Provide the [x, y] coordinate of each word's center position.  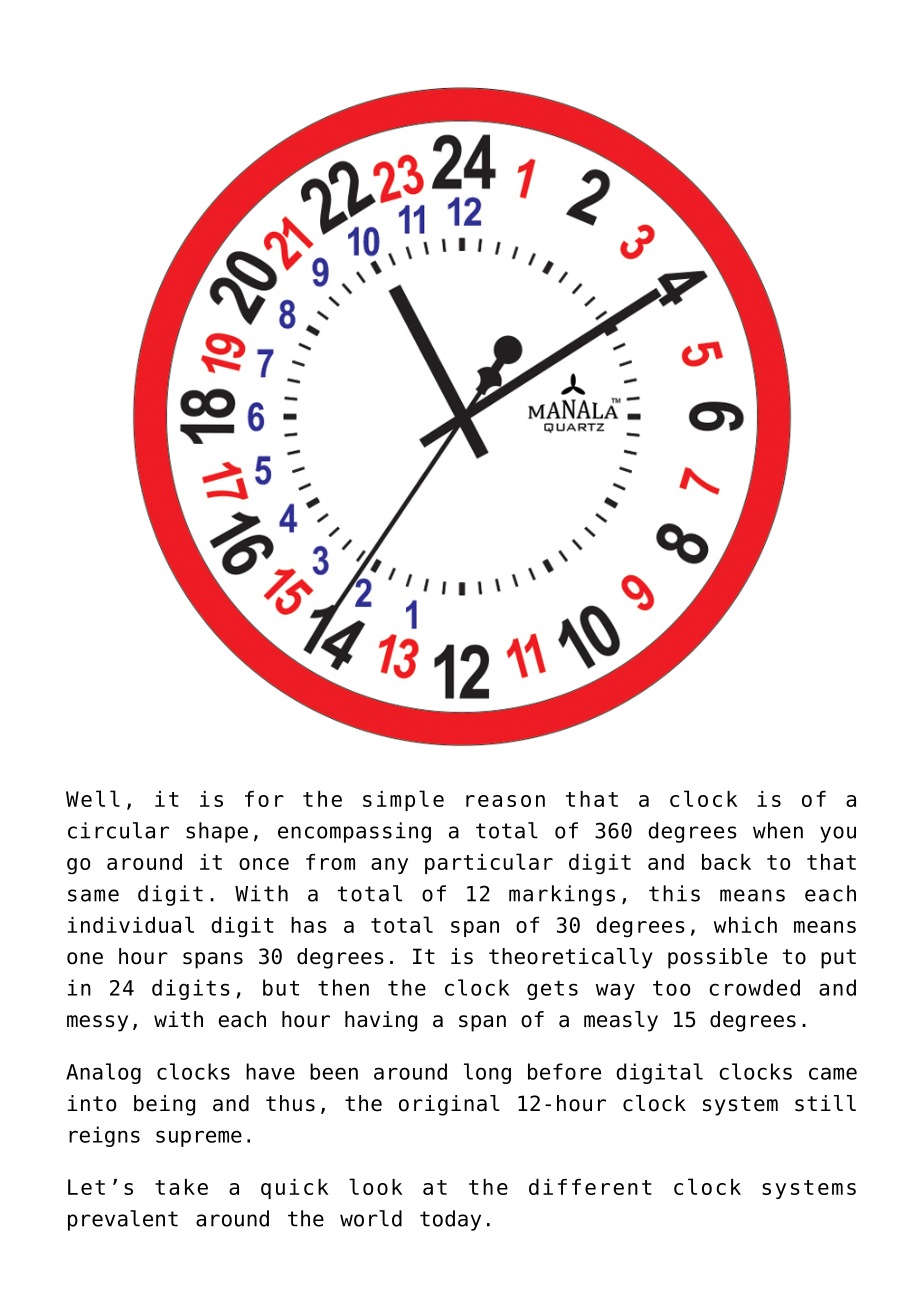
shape [217, 832]
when [778, 830]
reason [505, 801]
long [487, 1073]
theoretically [571, 958]
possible [717, 958]
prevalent [123, 1220]
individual [131, 924]
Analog [103, 1073]
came [833, 1073]
